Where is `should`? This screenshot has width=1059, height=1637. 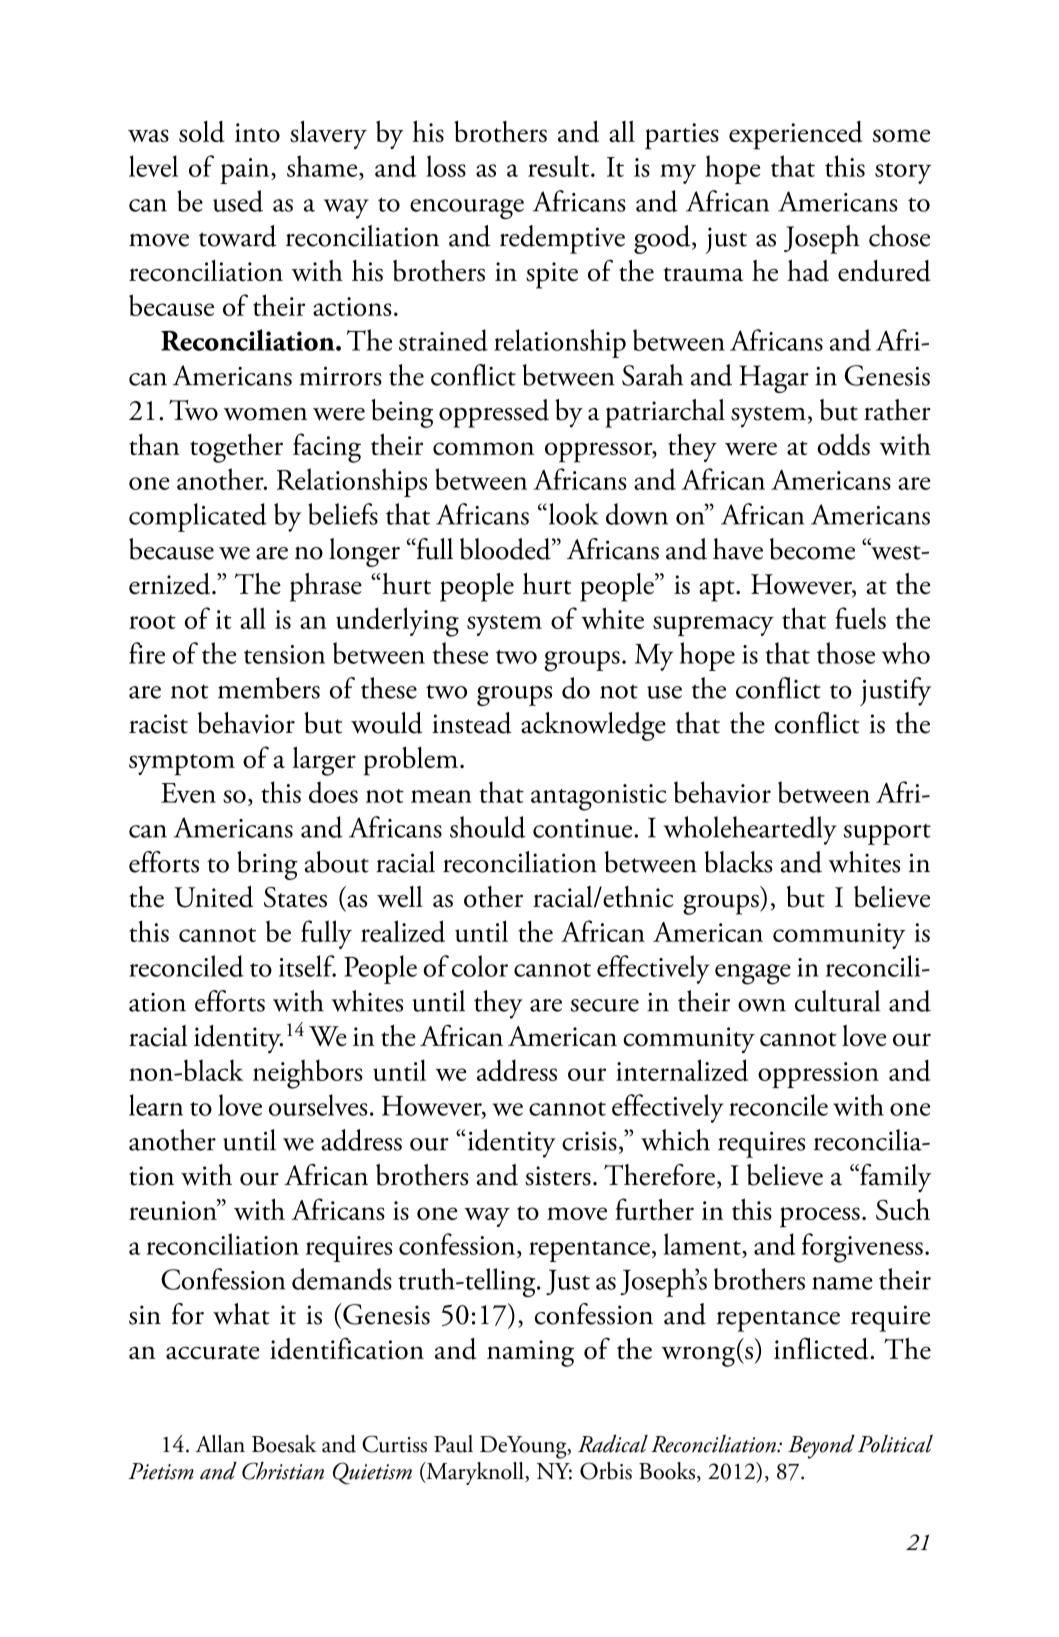 should is located at coordinates (488, 827).
